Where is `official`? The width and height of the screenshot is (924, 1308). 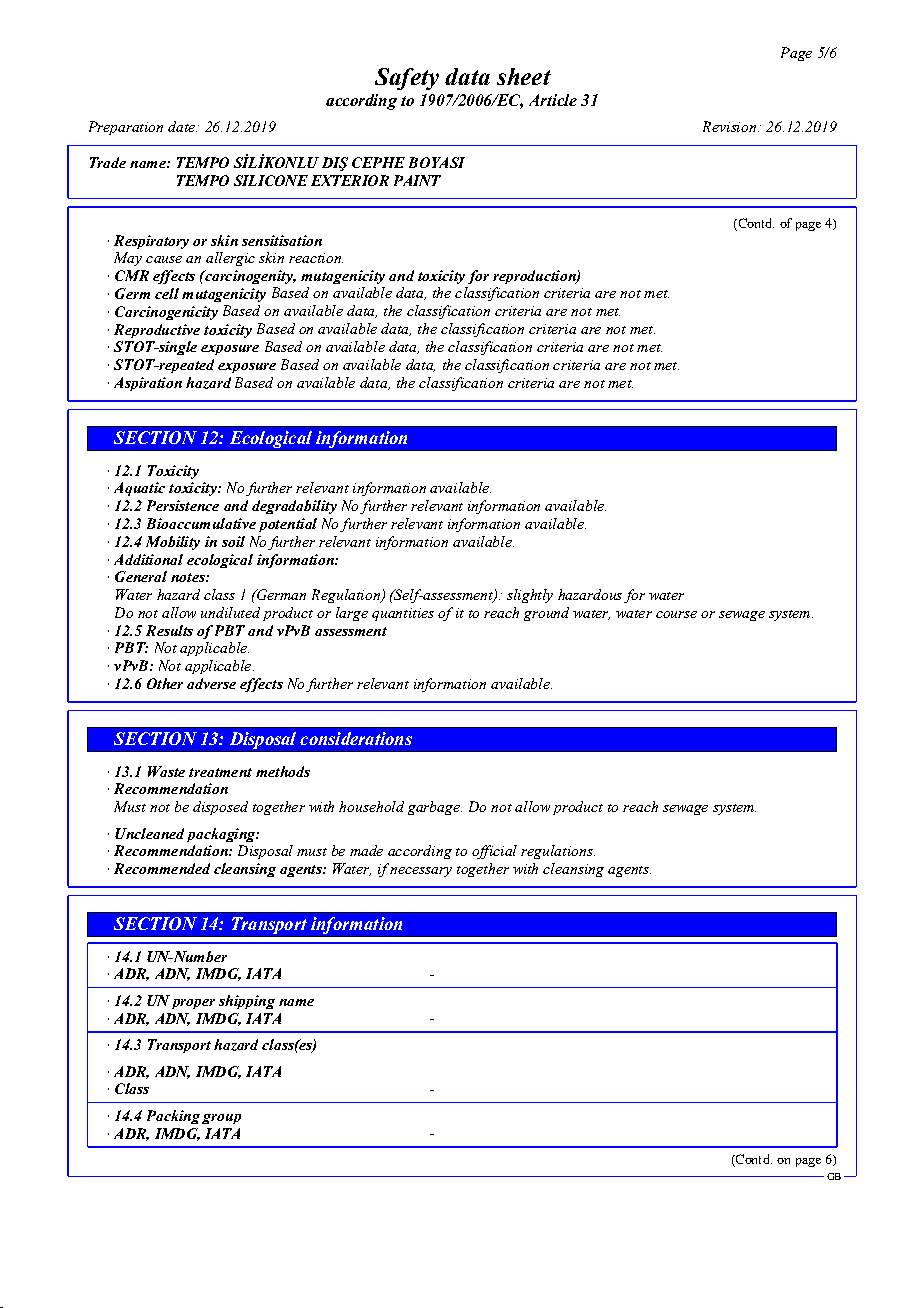
official is located at coordinates (494, 852).
